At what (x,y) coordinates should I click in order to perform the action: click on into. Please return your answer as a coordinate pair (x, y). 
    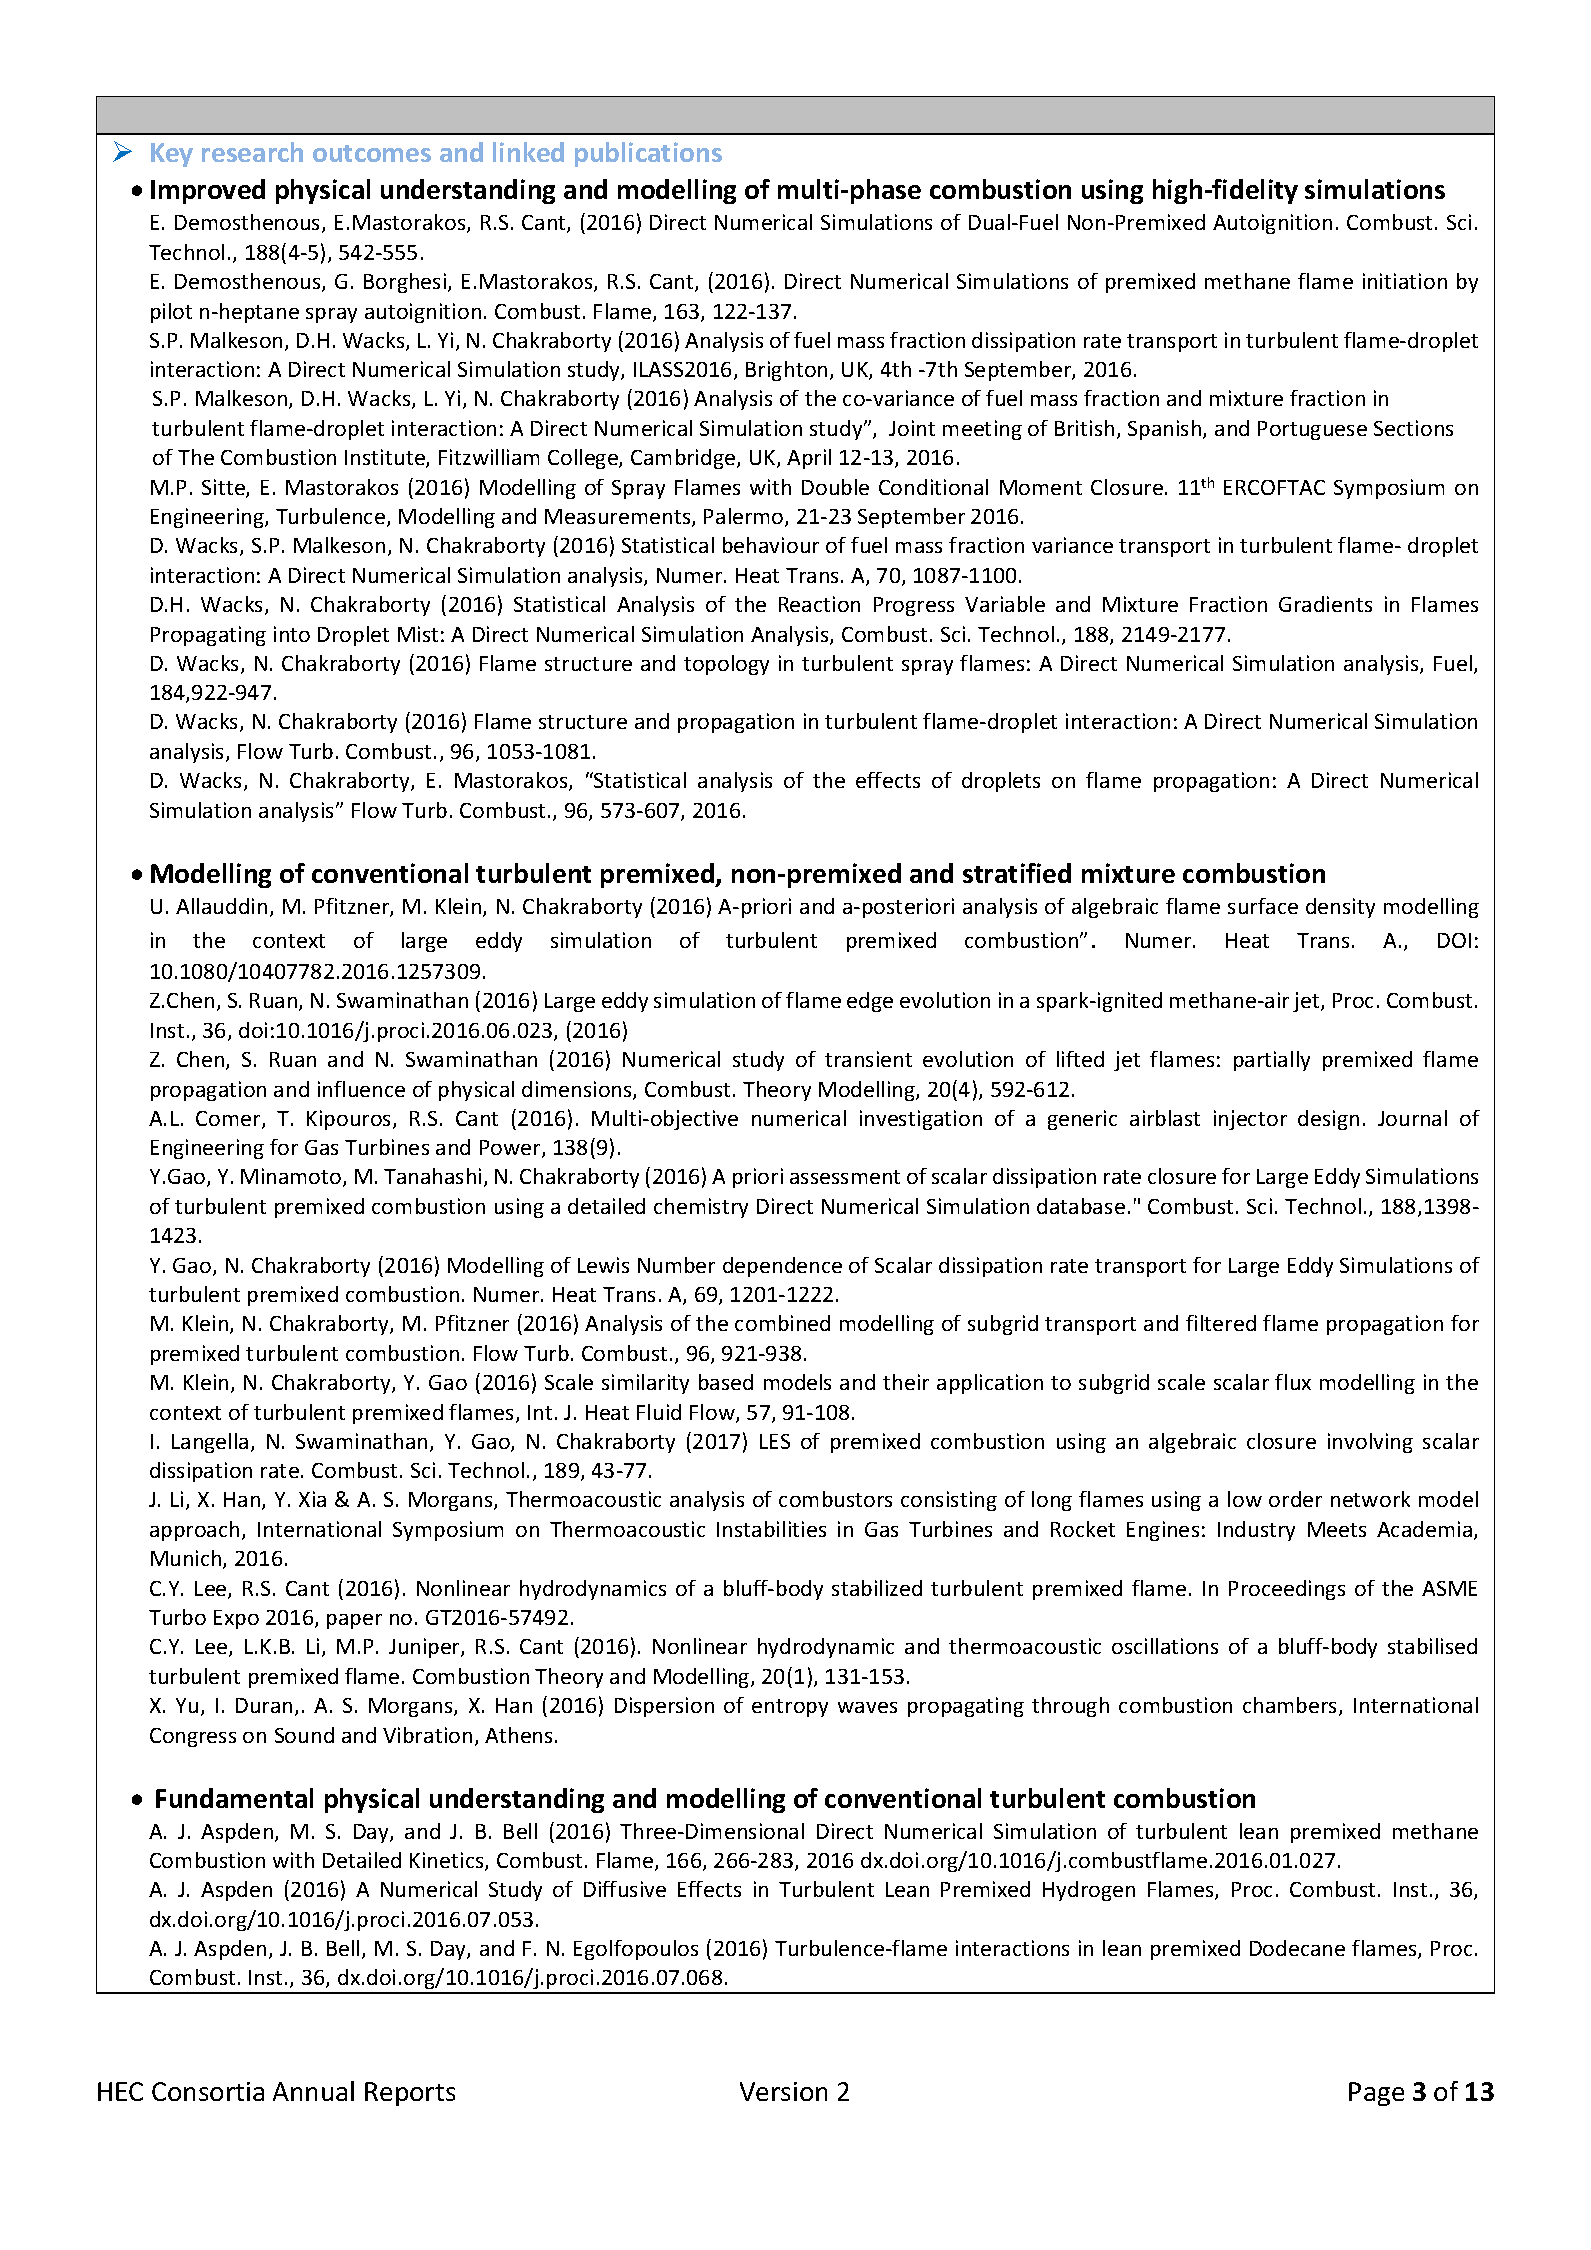
    Looking at the image, I should click on (292, 634).
